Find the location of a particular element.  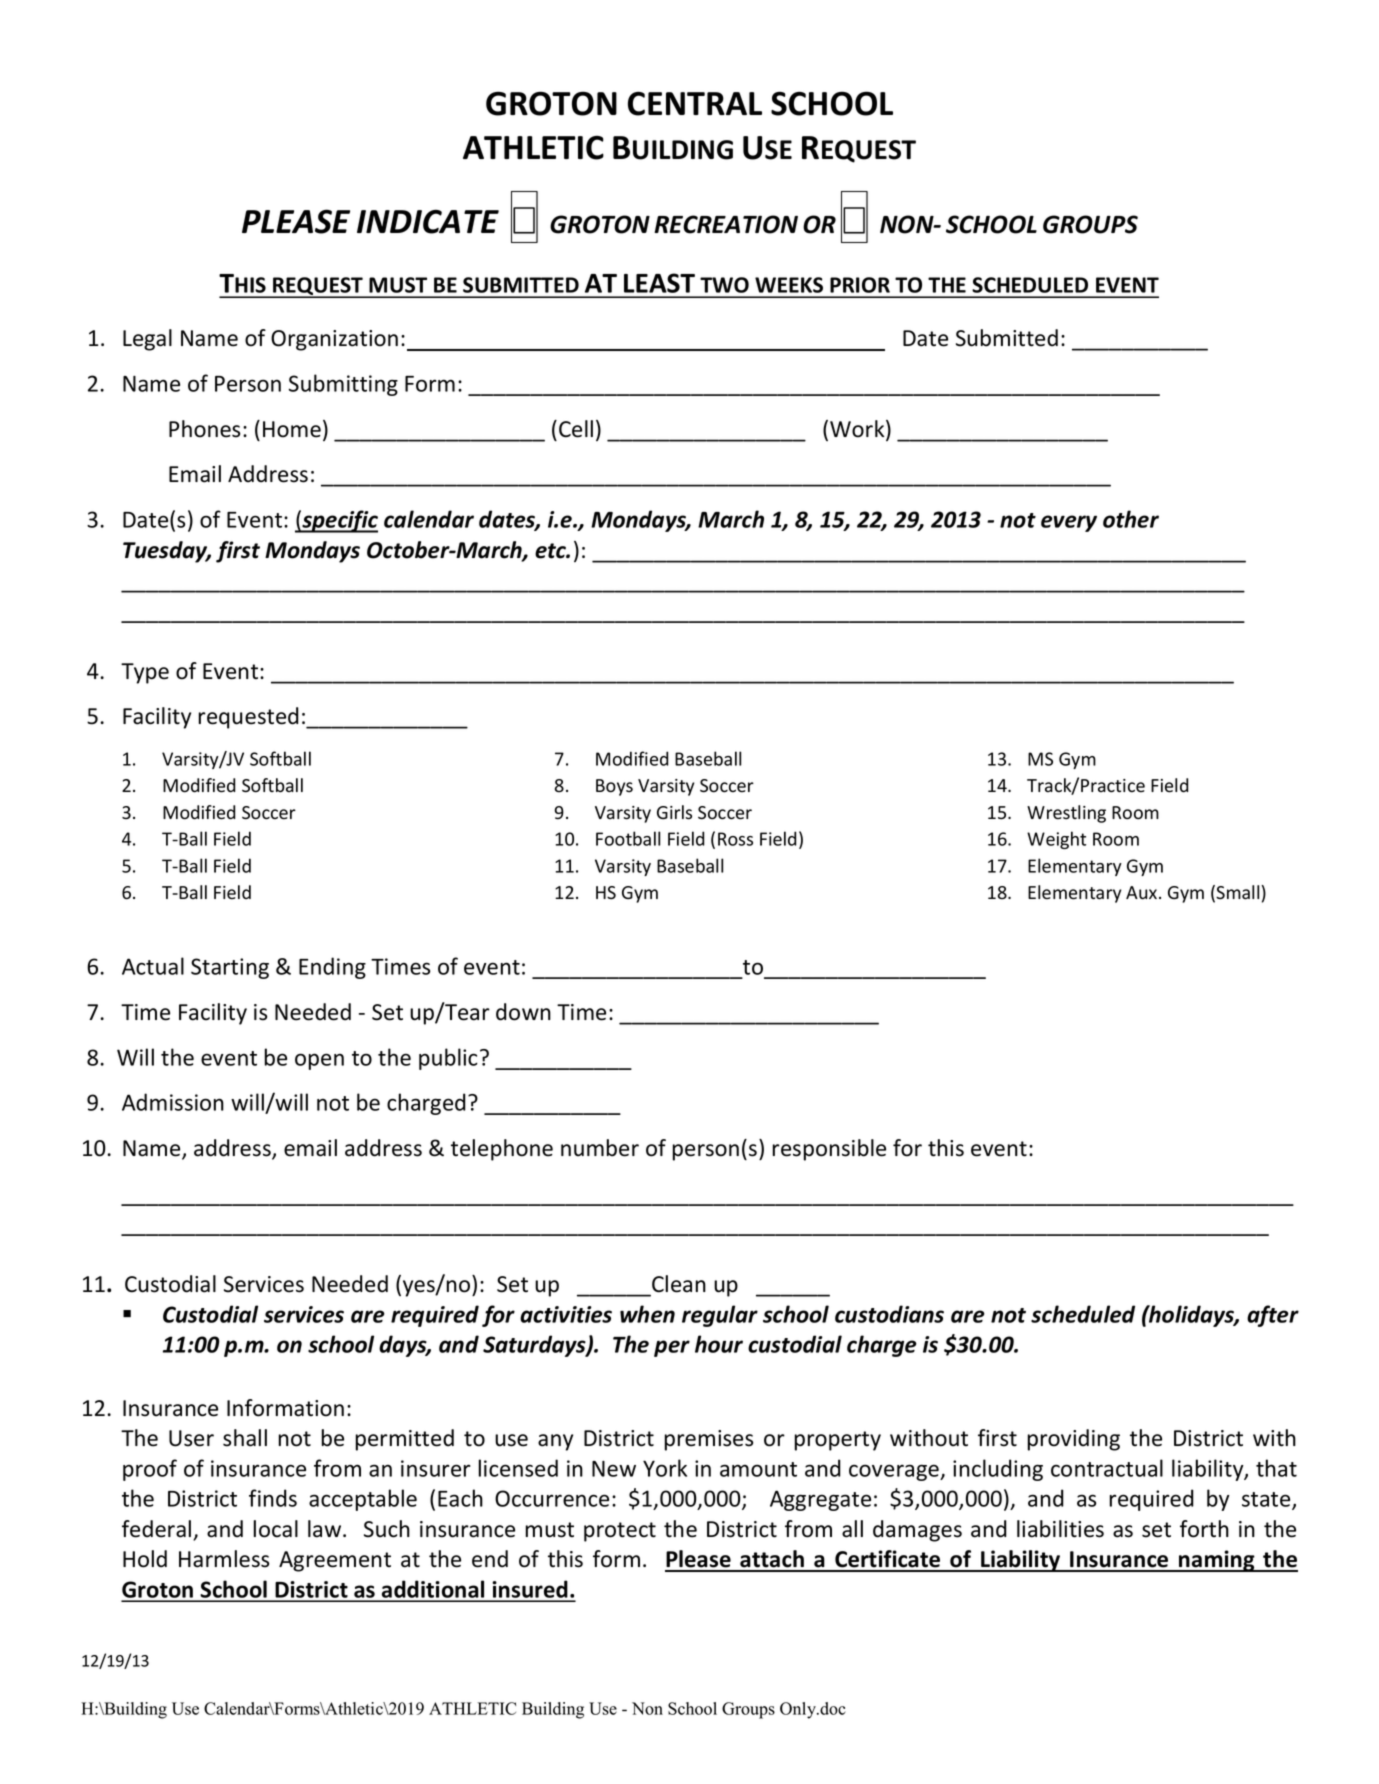

amount is located at coordinates (758, 1469).
